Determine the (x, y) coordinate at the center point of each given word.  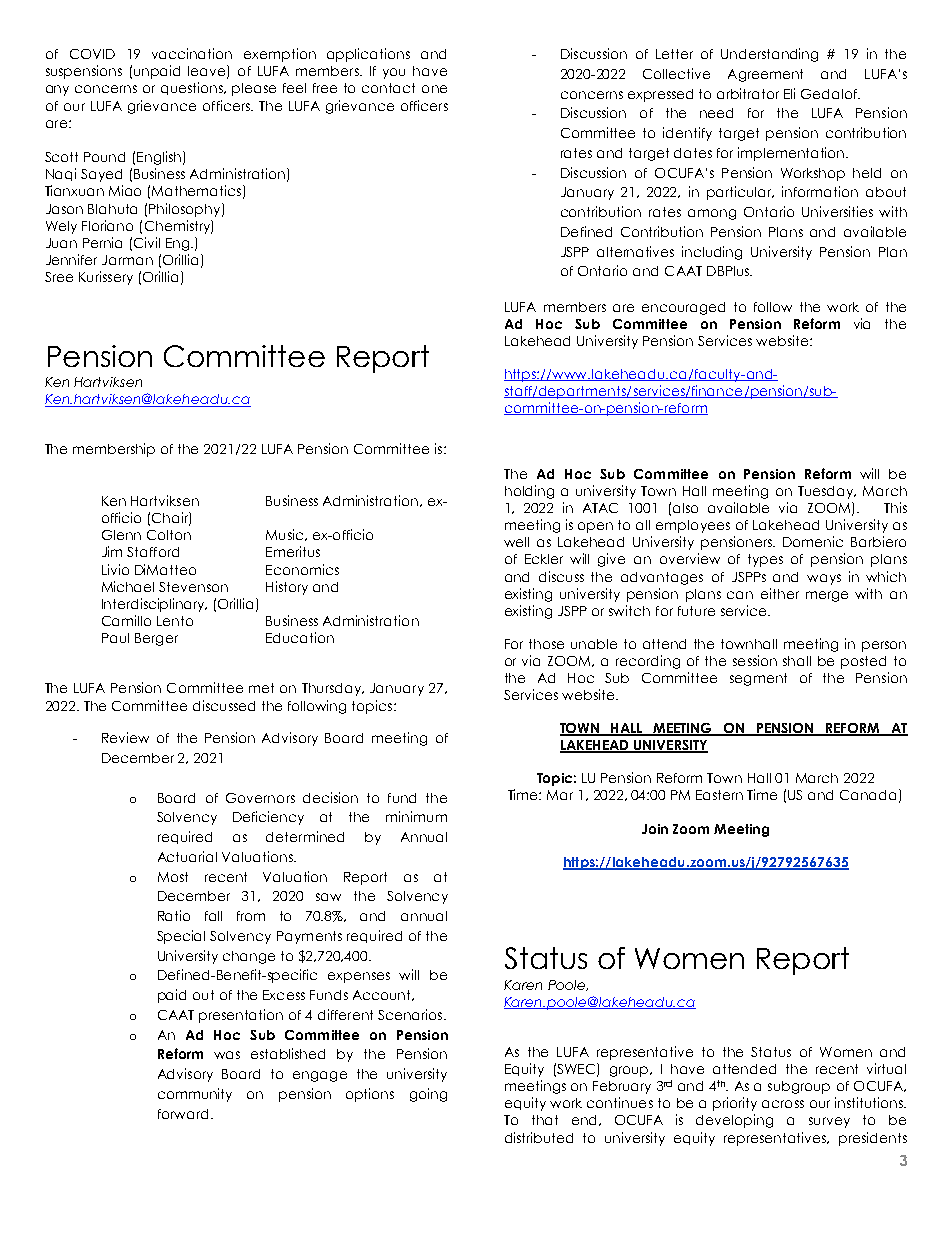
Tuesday (827, 492)
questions (193, 88)
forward (183, 1114)
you (394, 73)
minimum (416, 816)
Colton (169, 535)
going (428, 1095)
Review (125, 737)
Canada (868, 795)
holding (529, 492)
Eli (789, 93)
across (783, 1104)
